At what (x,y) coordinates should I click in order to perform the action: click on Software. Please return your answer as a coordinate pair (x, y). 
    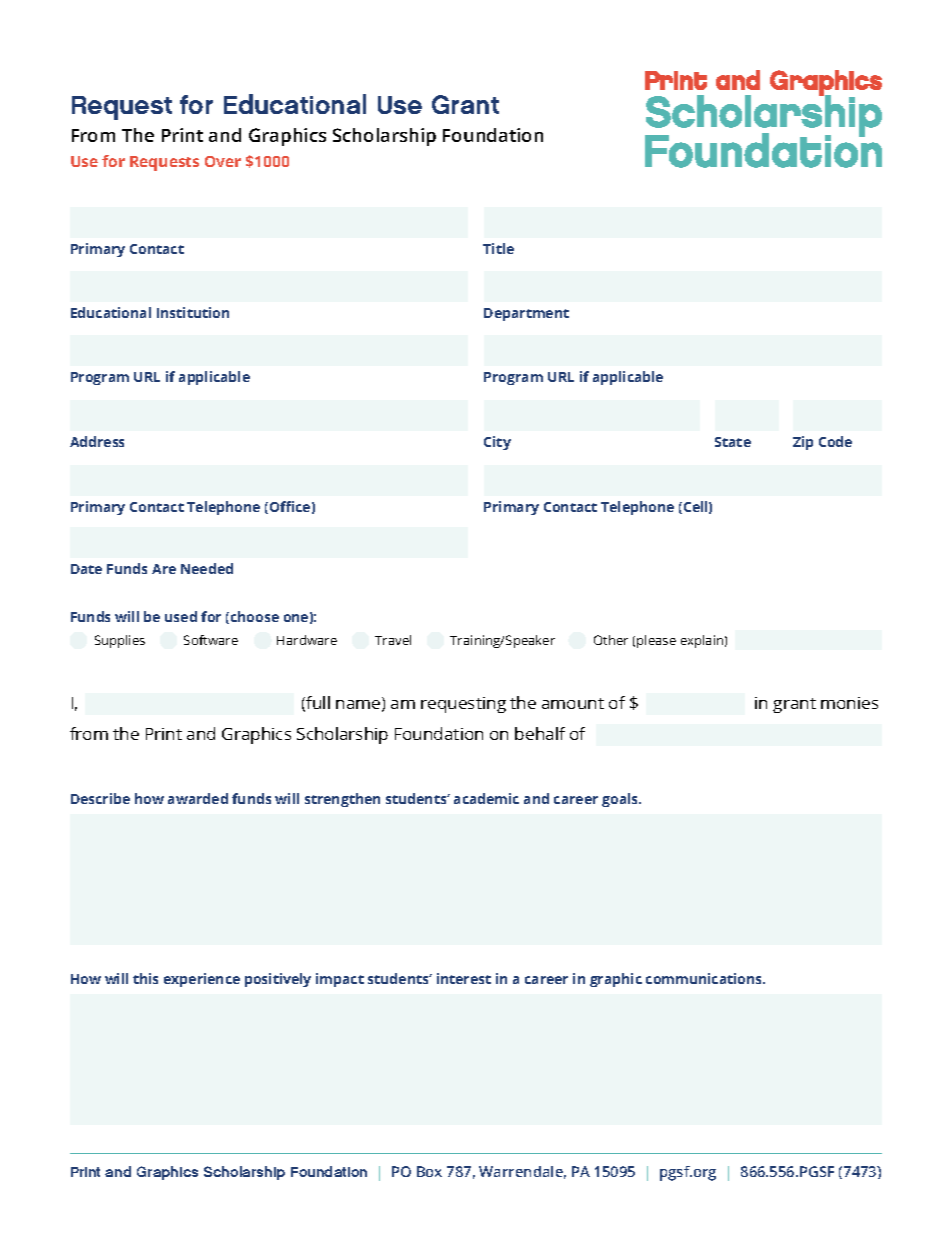
    Looking at the image, I should click on (211, 640).
